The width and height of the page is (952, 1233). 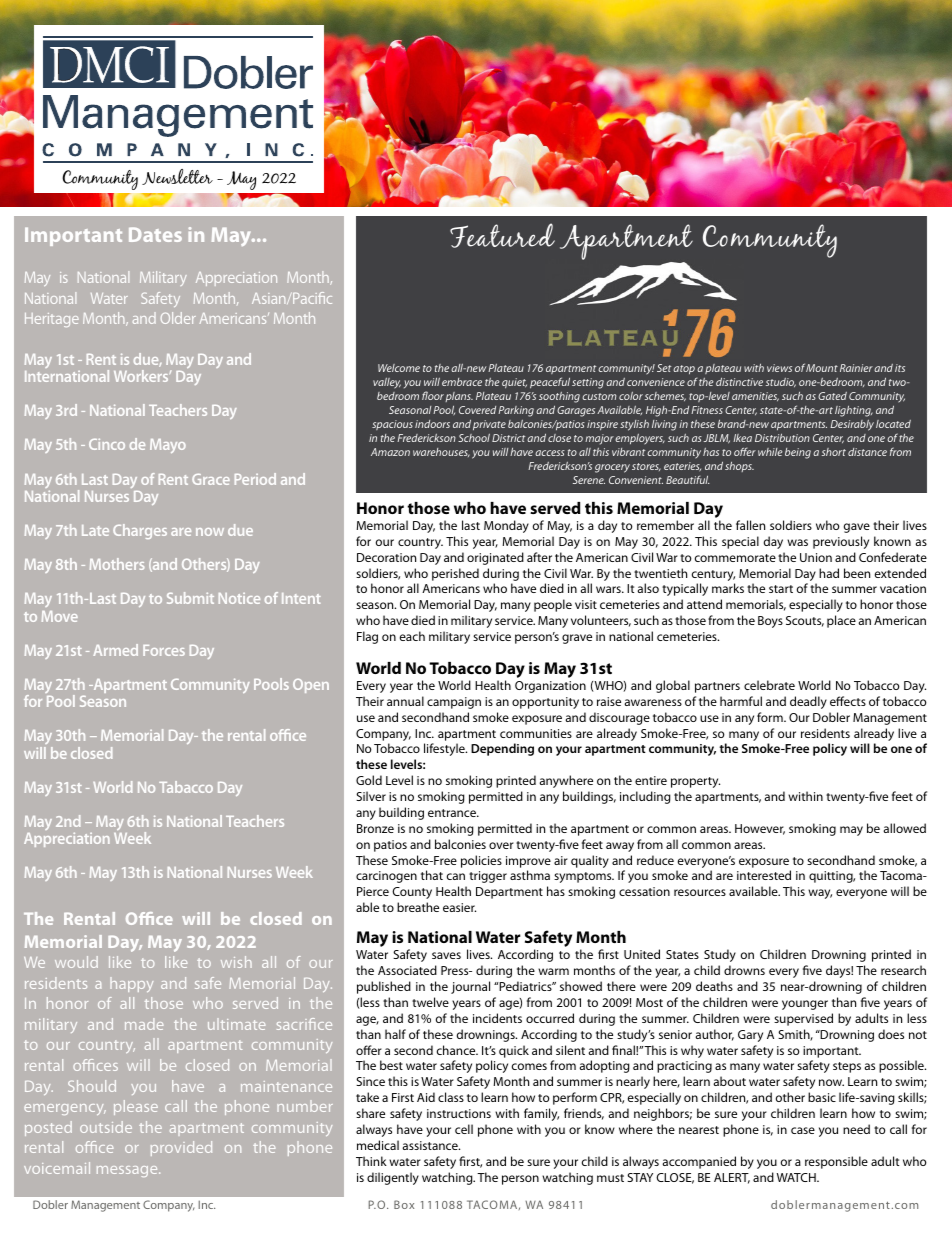 I want to click on deadly, so click(x=808, y=702).
